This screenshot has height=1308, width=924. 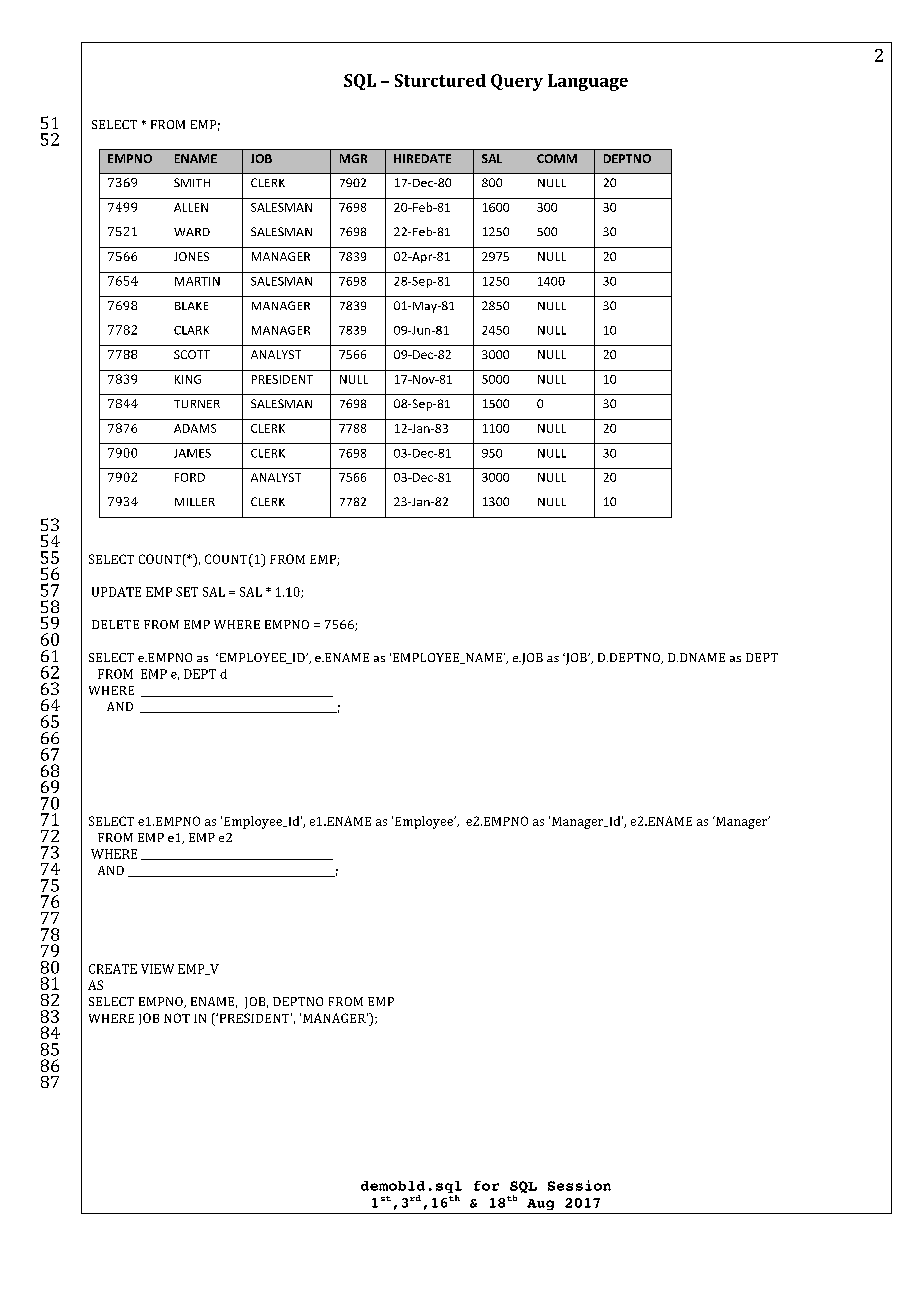 What do you see at coordinates (157, 969) in the screenshot?
I see `VIEW` at bounding box center [157, 969].
